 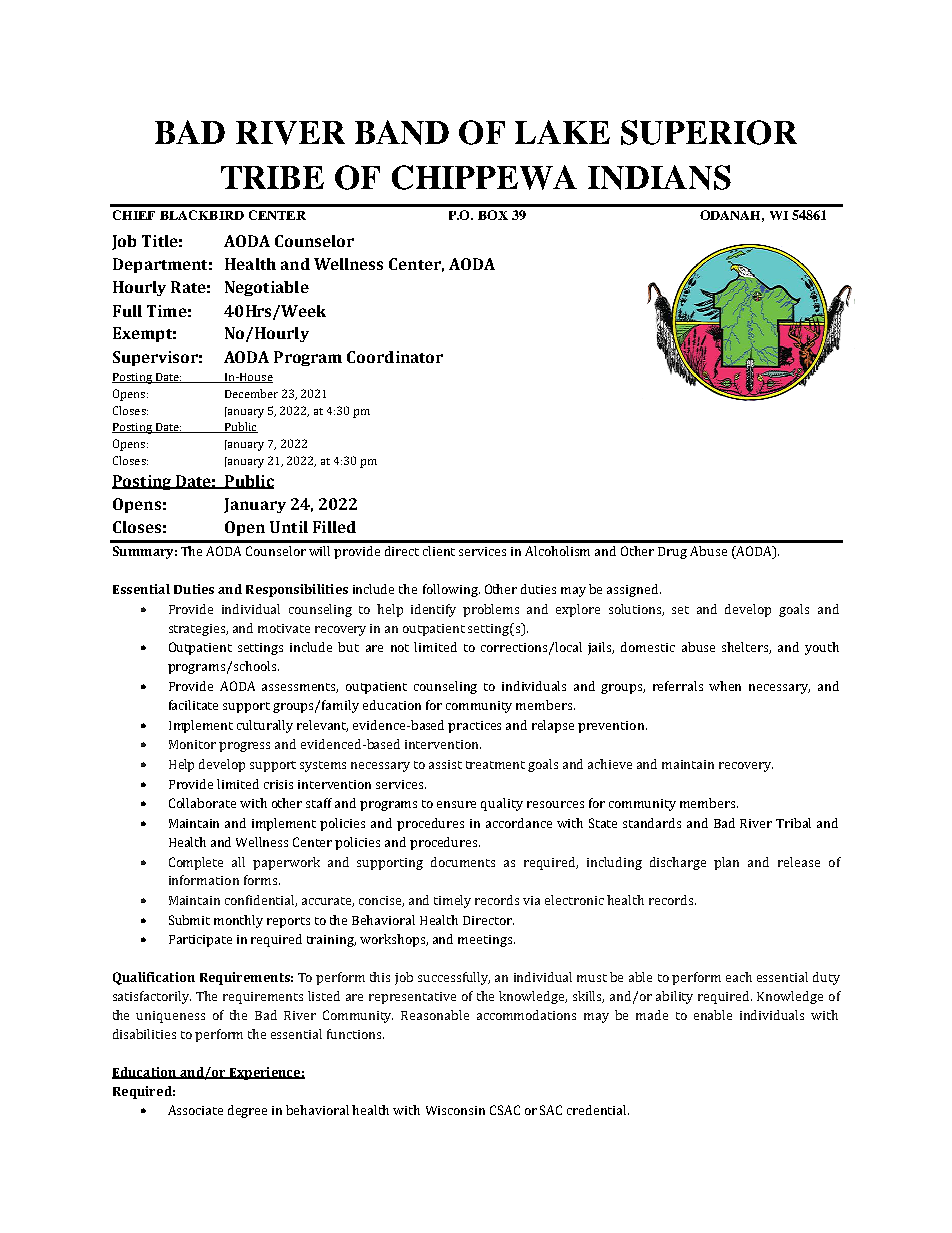 I want to click on youth, so click(x=822, y=648).
